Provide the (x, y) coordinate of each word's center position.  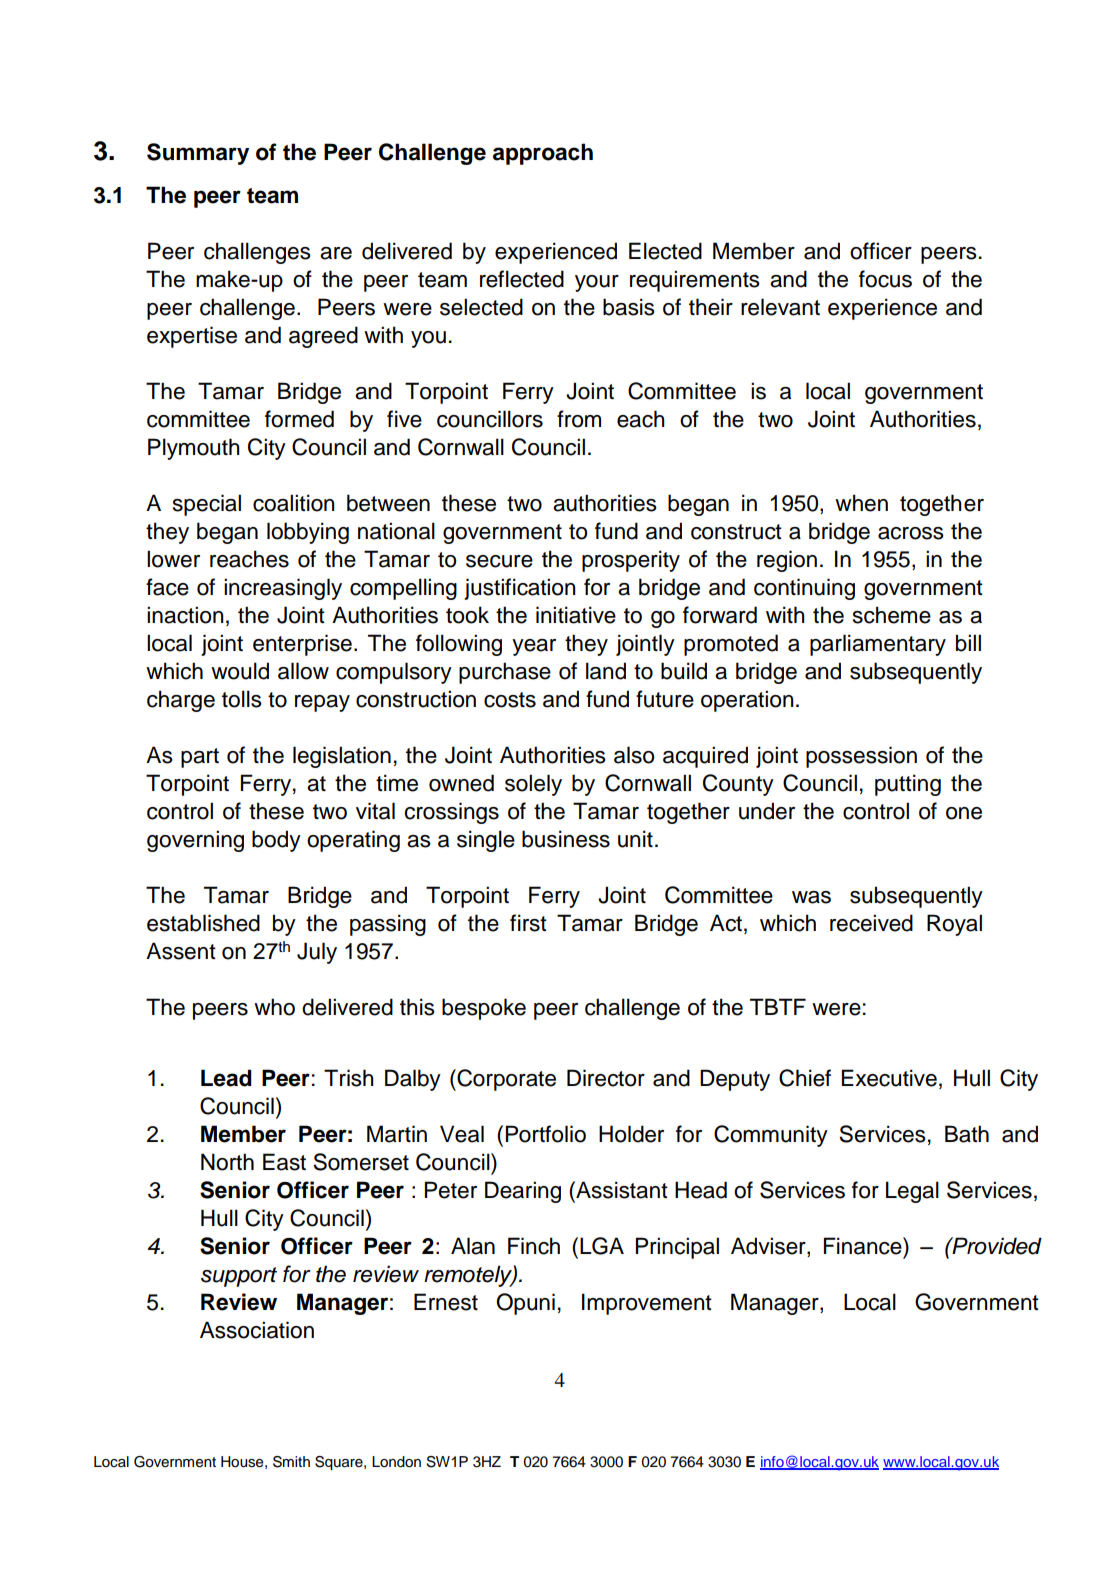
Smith (291, 1462)
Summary (198, 154)
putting (908, 785)
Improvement (647, 1304)
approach (543, 154)
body (276, 841)
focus (885, 279)
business (566, 839)
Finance (864, 1246)
